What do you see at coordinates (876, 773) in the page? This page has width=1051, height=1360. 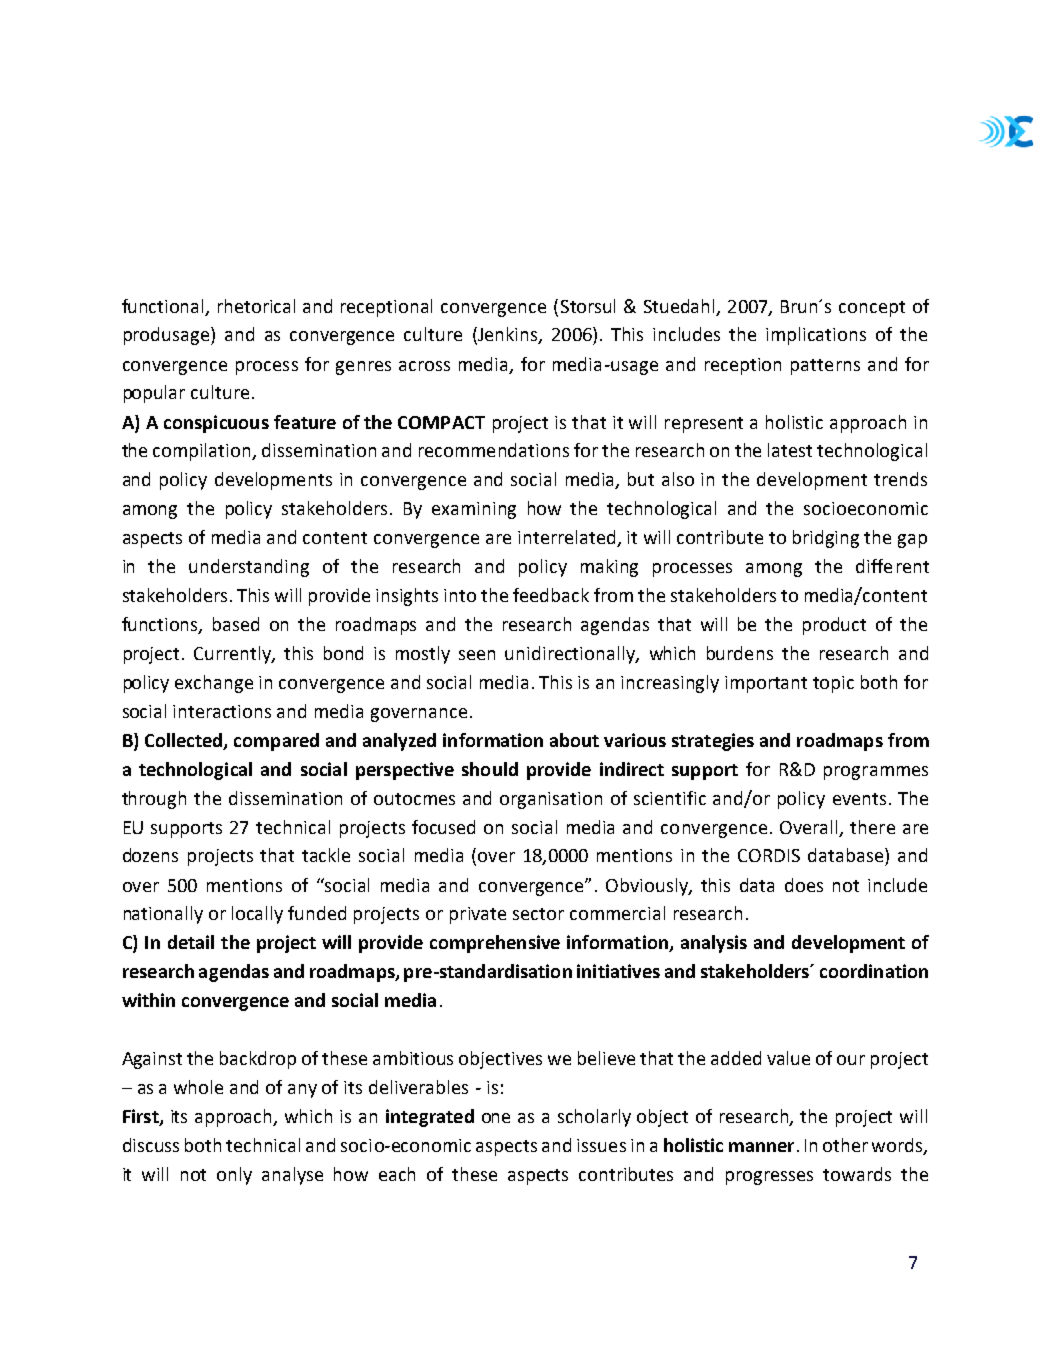 I see `programmes` at bounding box center [876, 773].
